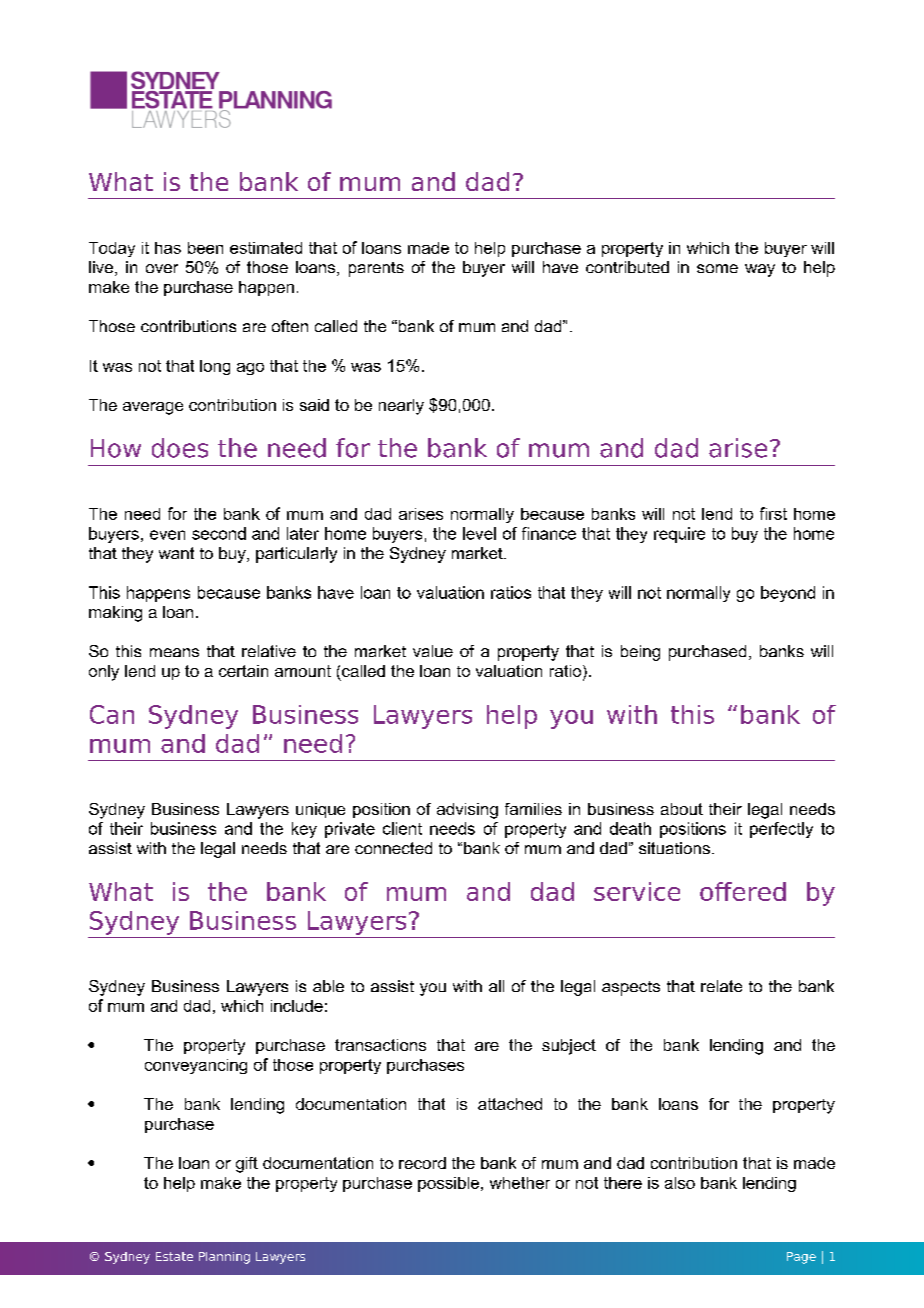 Image resolution: width=924 pixels, height=1308 pixels. What do you see at coordinates (450, 1184) in the screenshot?
I see `possible` at bounding box center [450, 1184].
